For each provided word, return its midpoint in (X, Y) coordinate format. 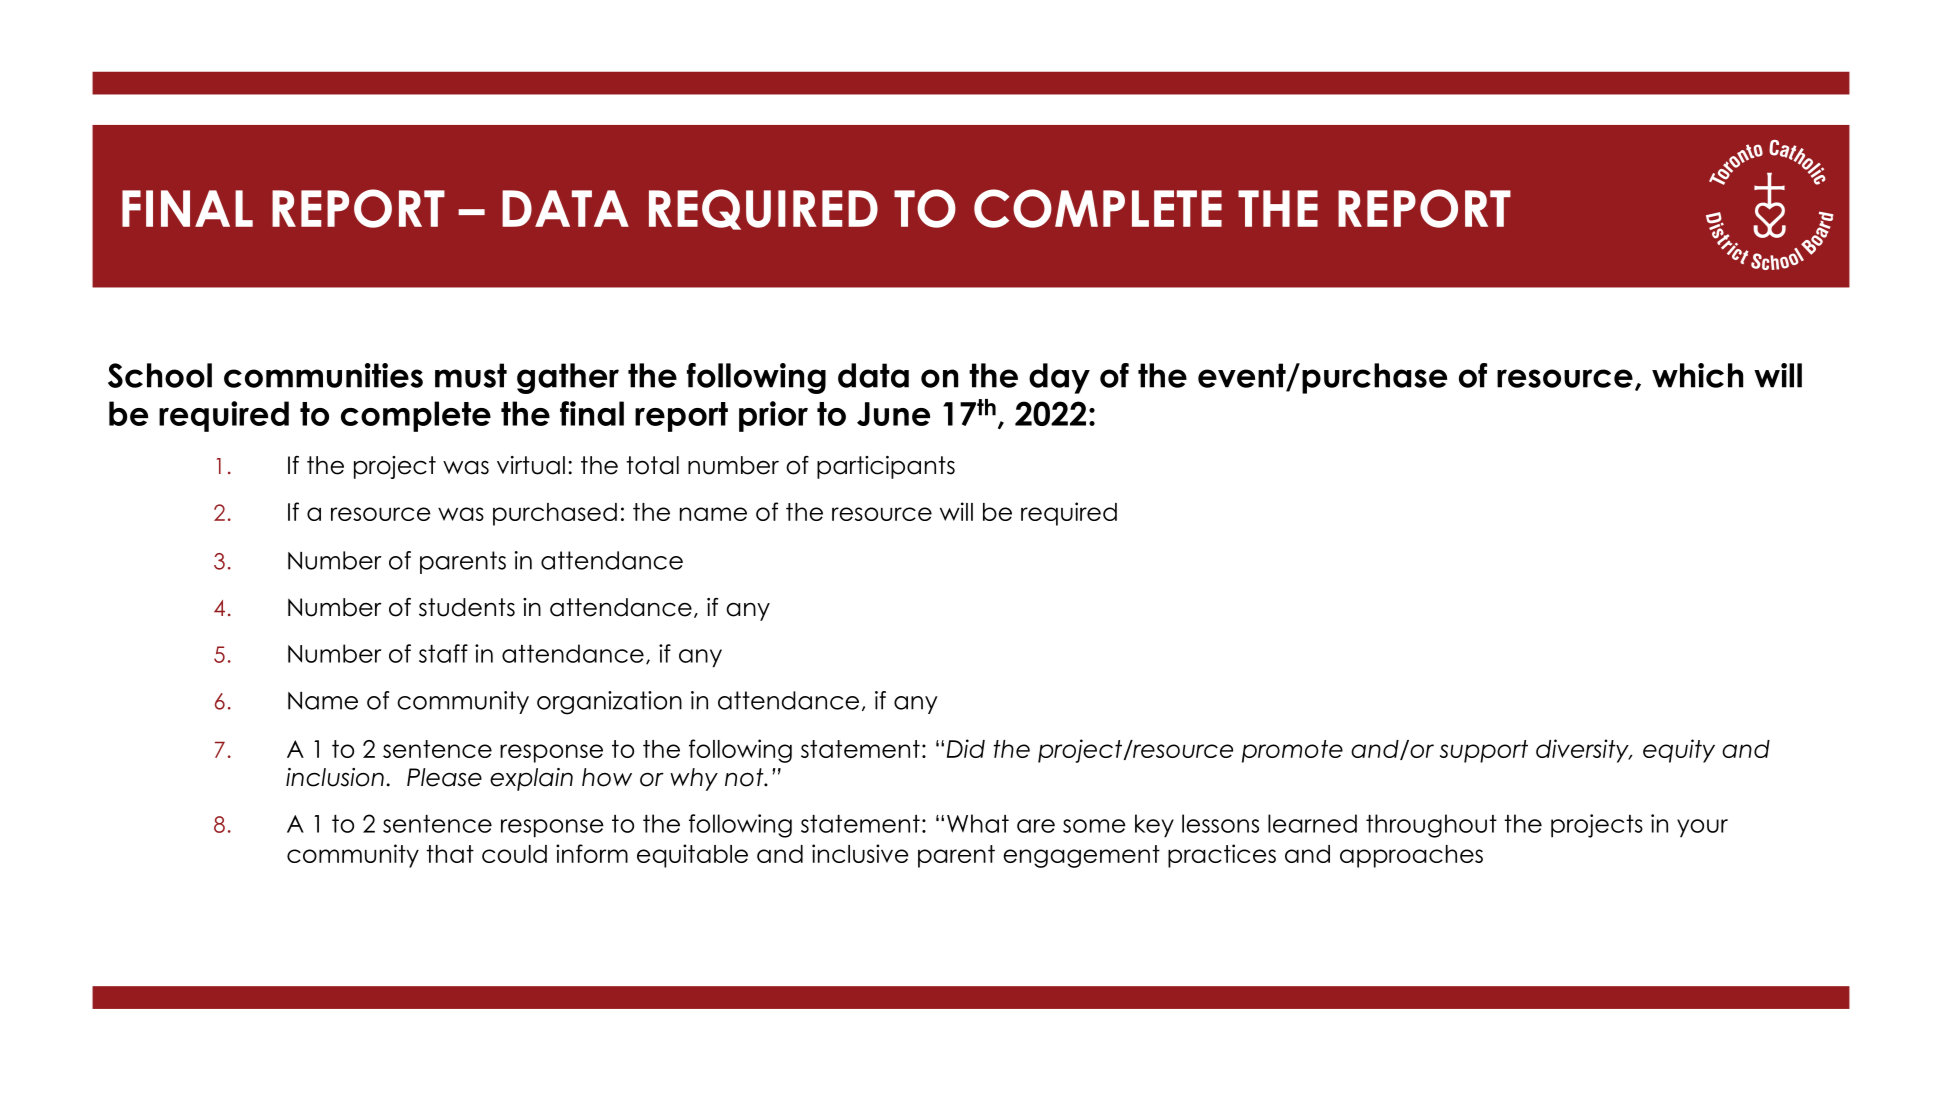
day (1059, 378)
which (1697, 375)
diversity (1583, 751)
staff (443, 653)
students (467, 607)
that (450, 854)
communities (323, 375)
